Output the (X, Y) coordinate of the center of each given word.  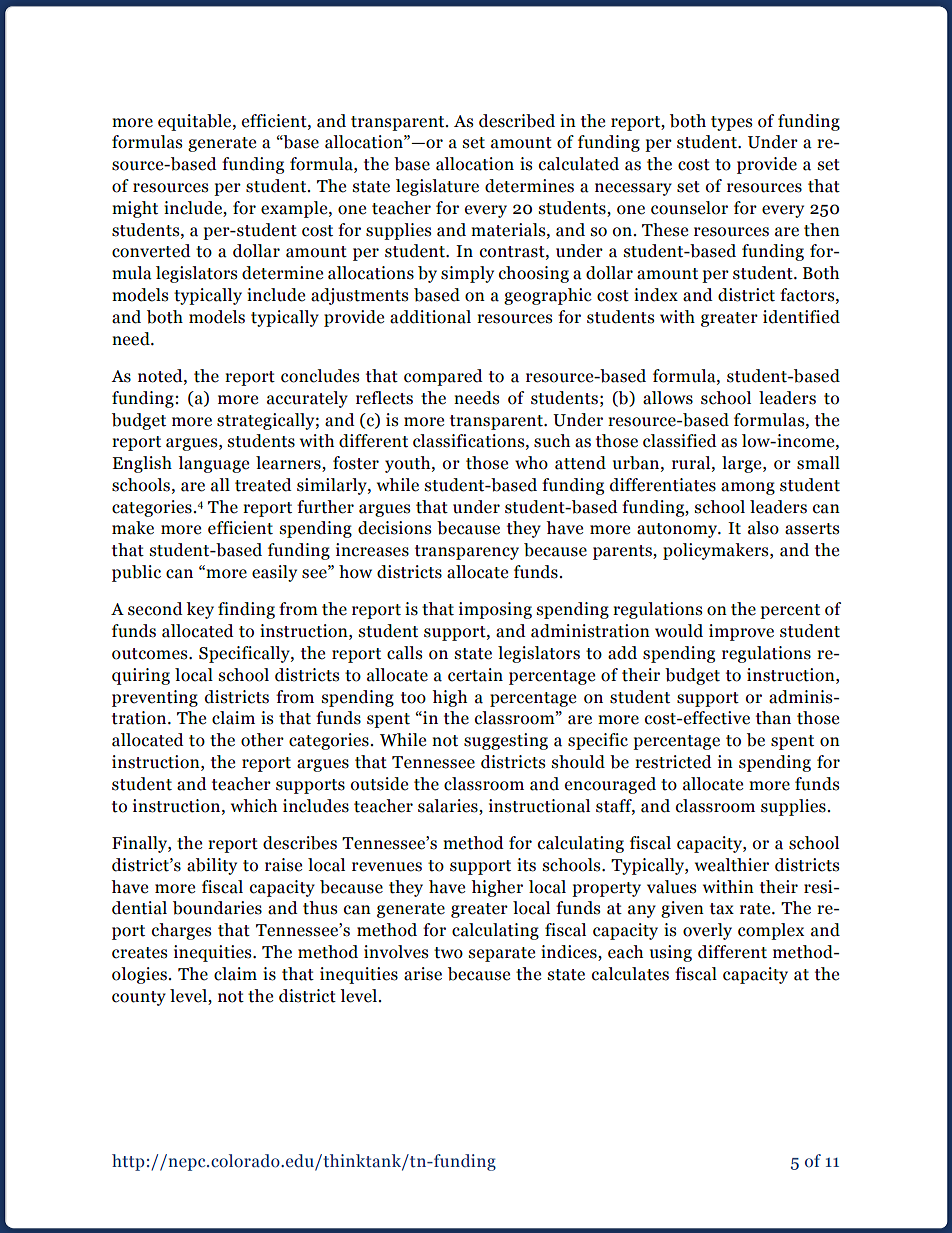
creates (139, 953)
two (448, 953)
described (517, 121)
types (731, 123)
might (135, 209)
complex (771, 931)
